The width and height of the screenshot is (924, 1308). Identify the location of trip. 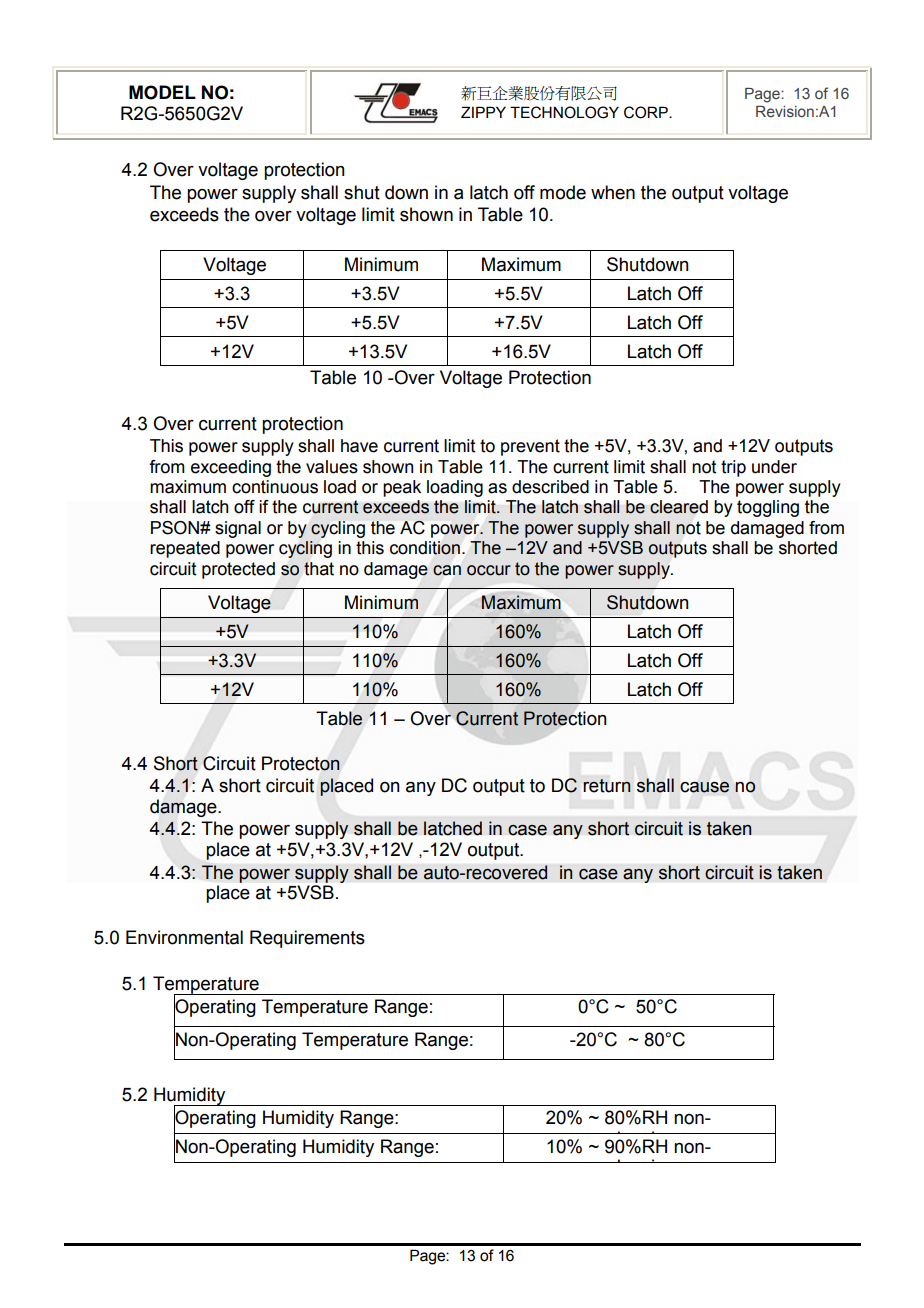
(733, 468).
